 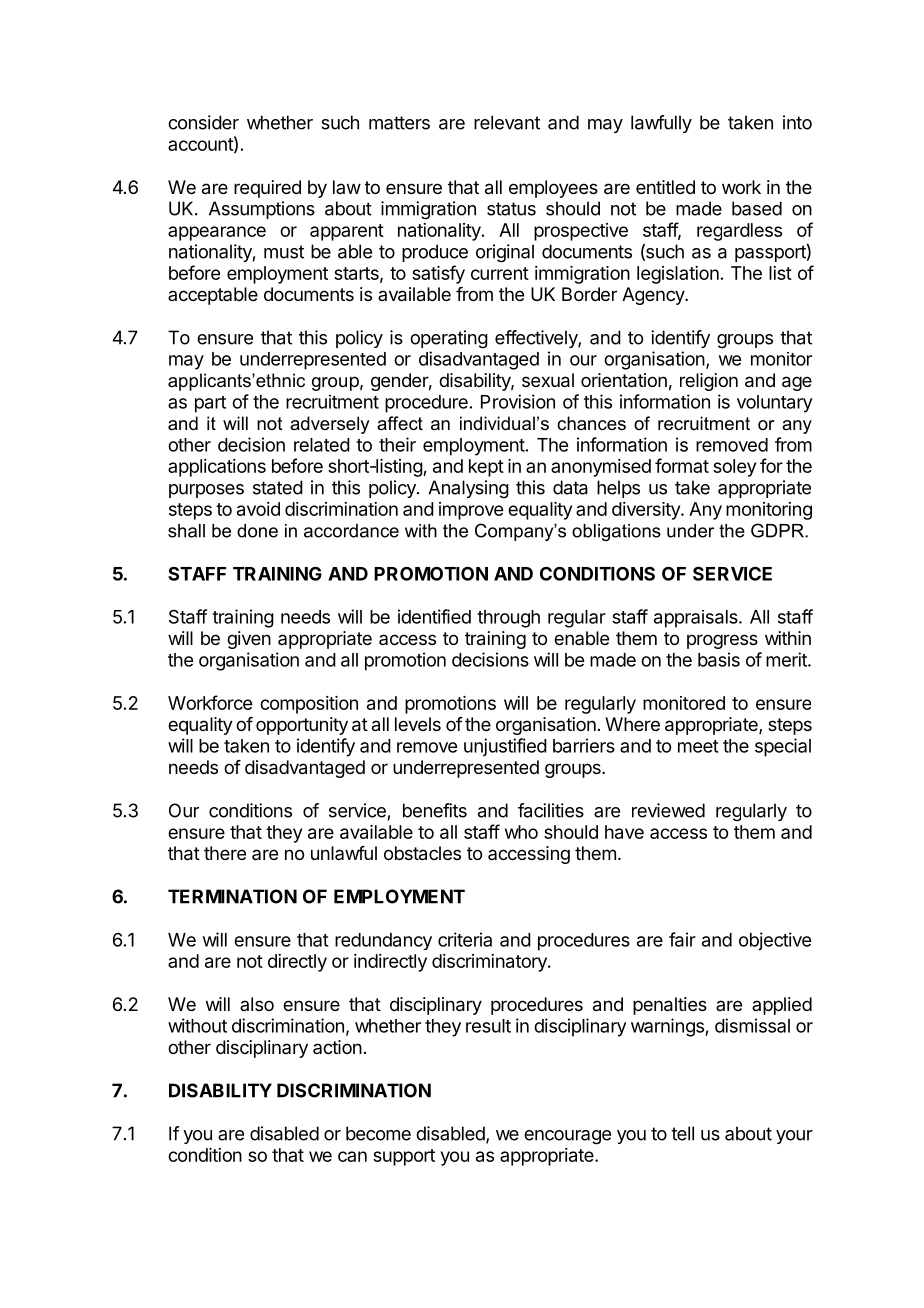 What do you see at coordinates (709, 382) in the screenshot?
I see `religion` at bounding box center [709, 382].
